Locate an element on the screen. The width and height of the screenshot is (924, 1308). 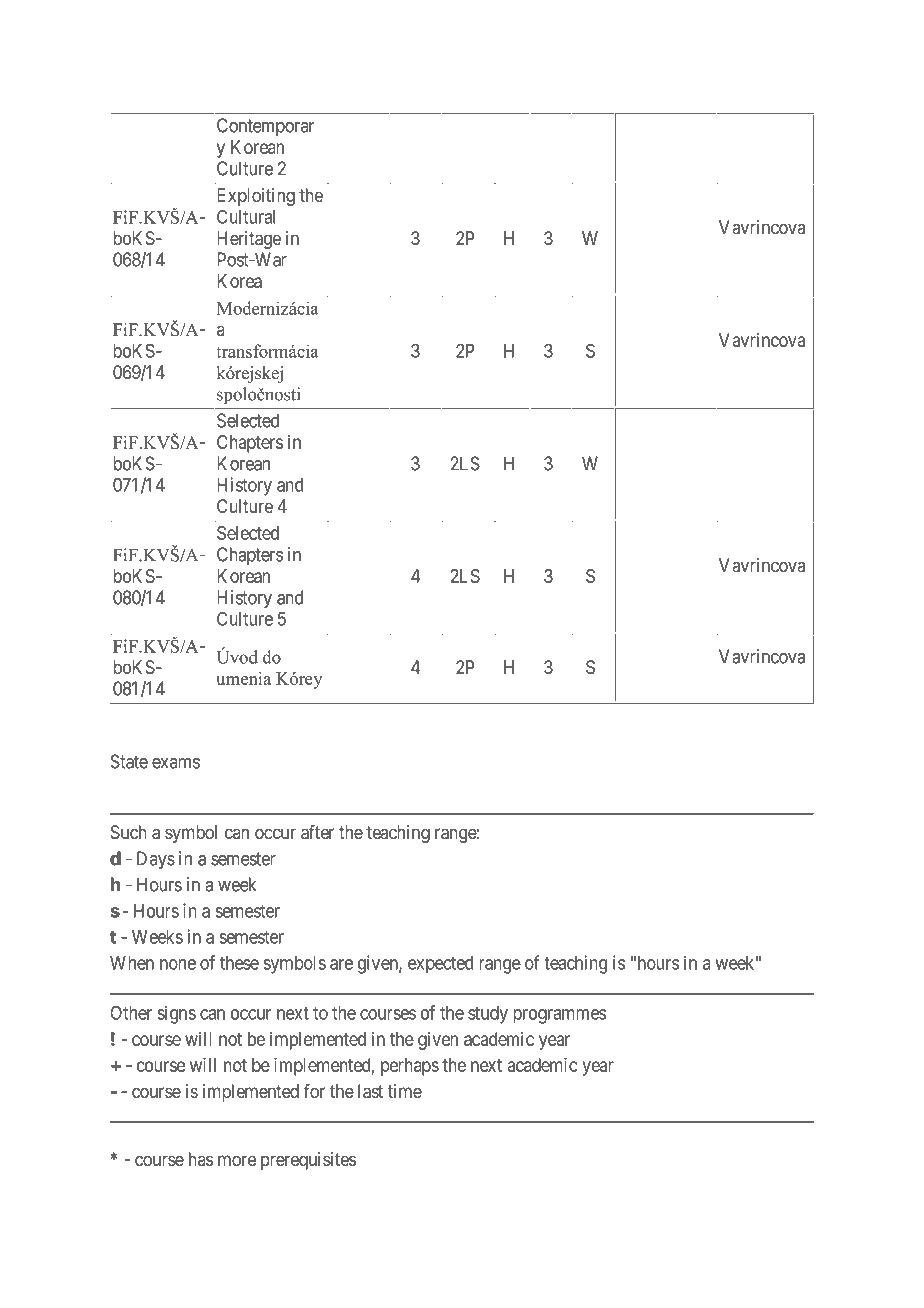
expected is located at coordinates (440, 965).
